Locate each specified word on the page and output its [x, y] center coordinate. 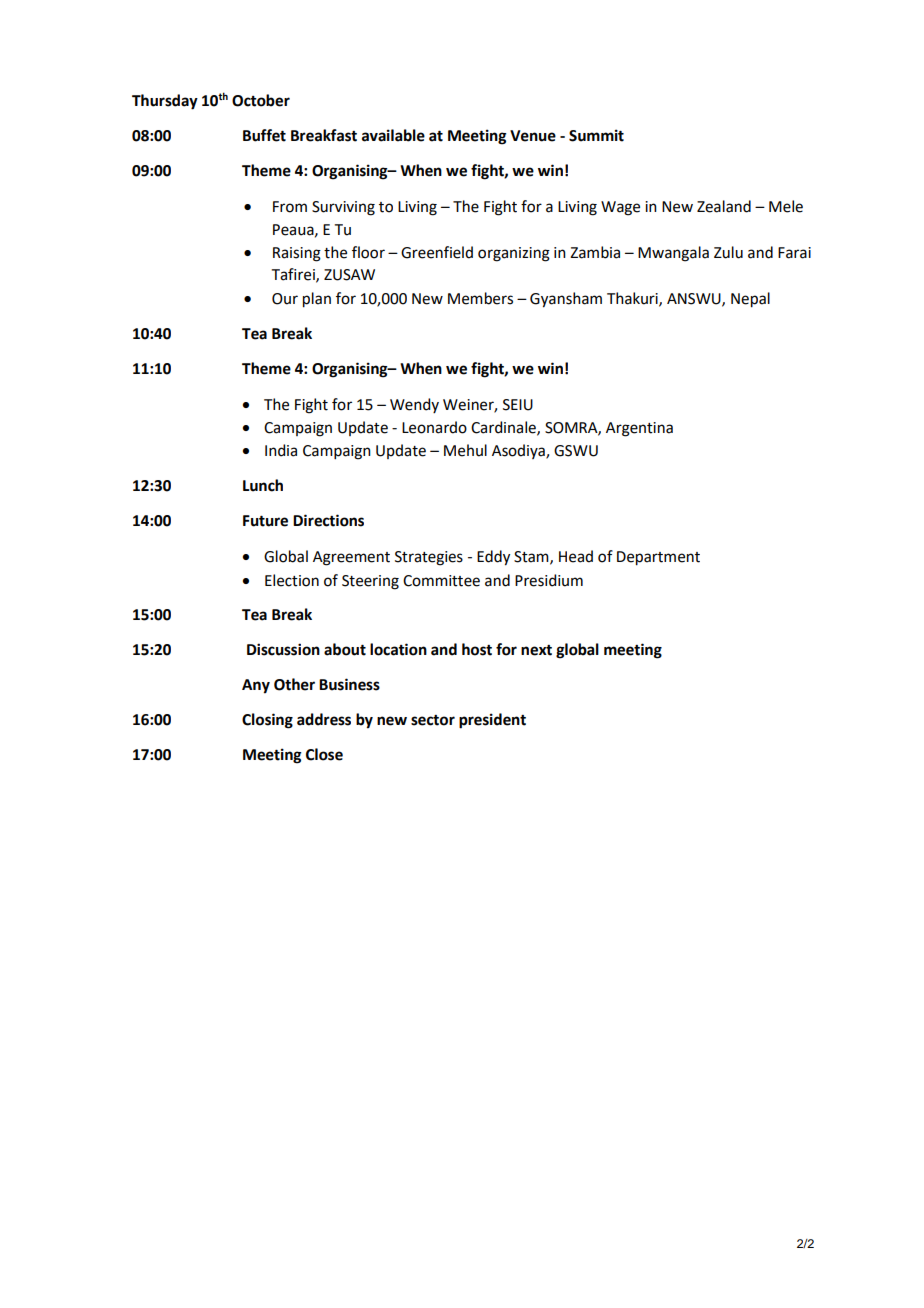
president [492, 721]
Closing [267, 721]
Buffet [264, 135]
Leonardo [434, 427]
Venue [533, 136]
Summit [596, 135]
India [281, 450]
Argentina [639, 429]
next [536, 650]
